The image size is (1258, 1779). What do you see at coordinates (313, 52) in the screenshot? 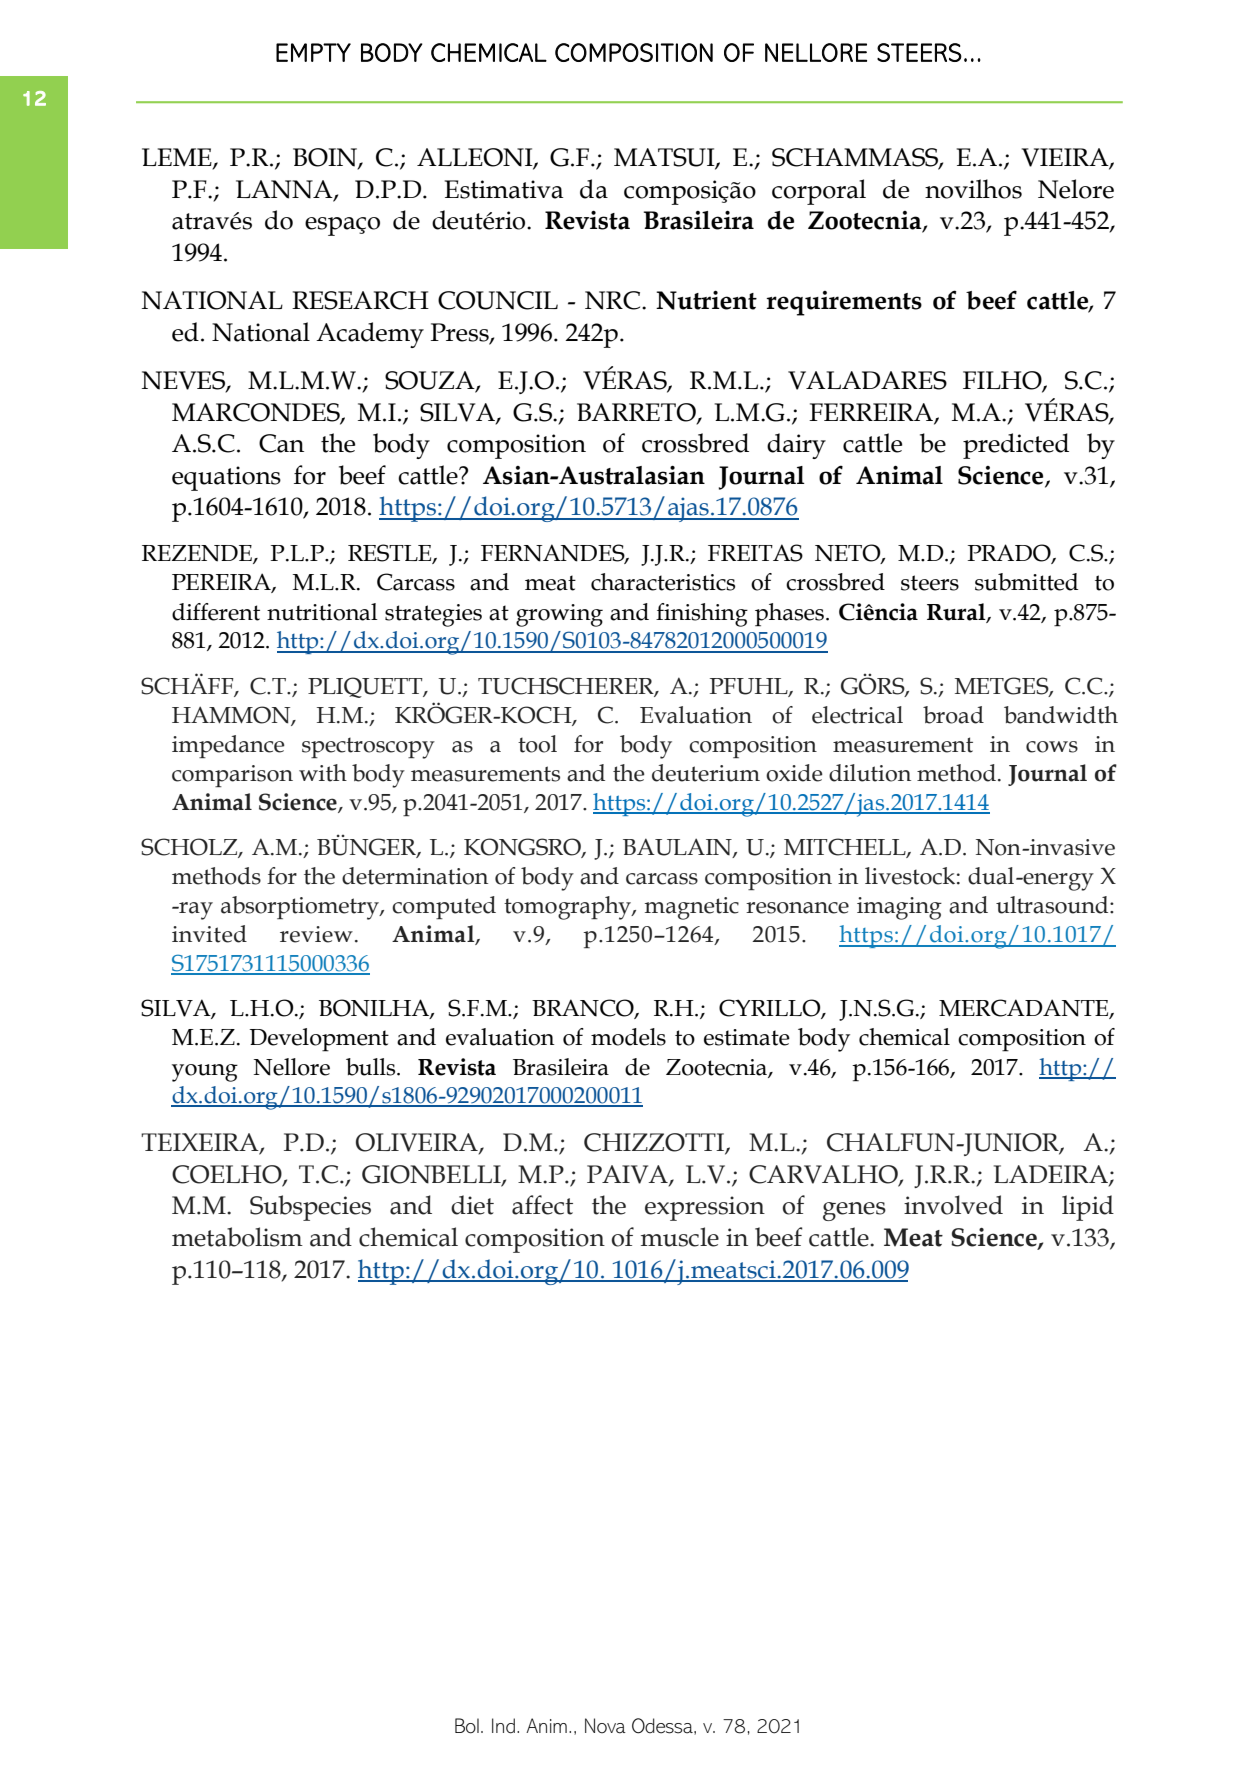
I see `EMPTY` at bounding box center [313, 52].
